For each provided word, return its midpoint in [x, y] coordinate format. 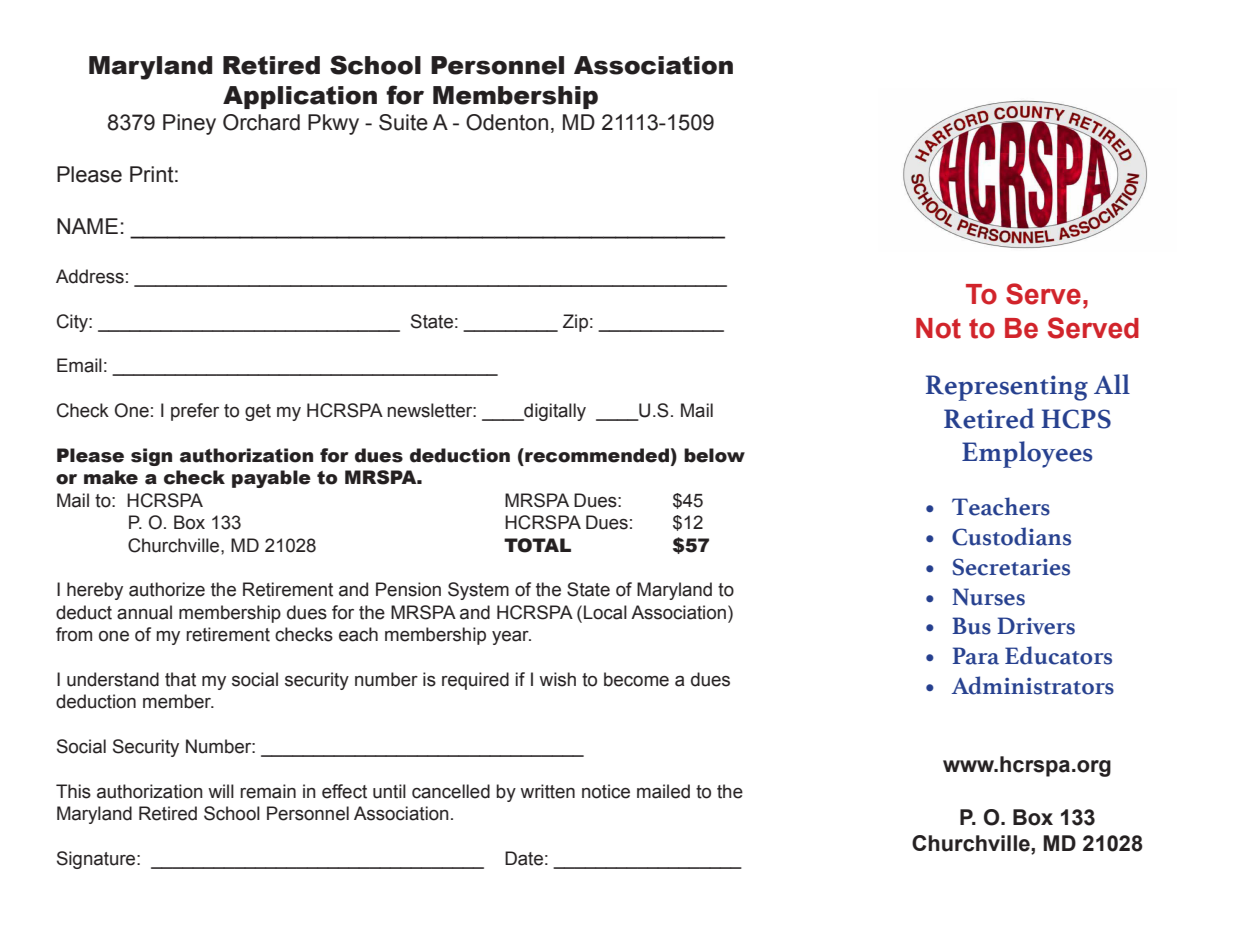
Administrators [1033, 685]
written [547, 791]
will [221, 791]
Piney [189, 124]
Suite [403, 122]
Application [300, 97]
